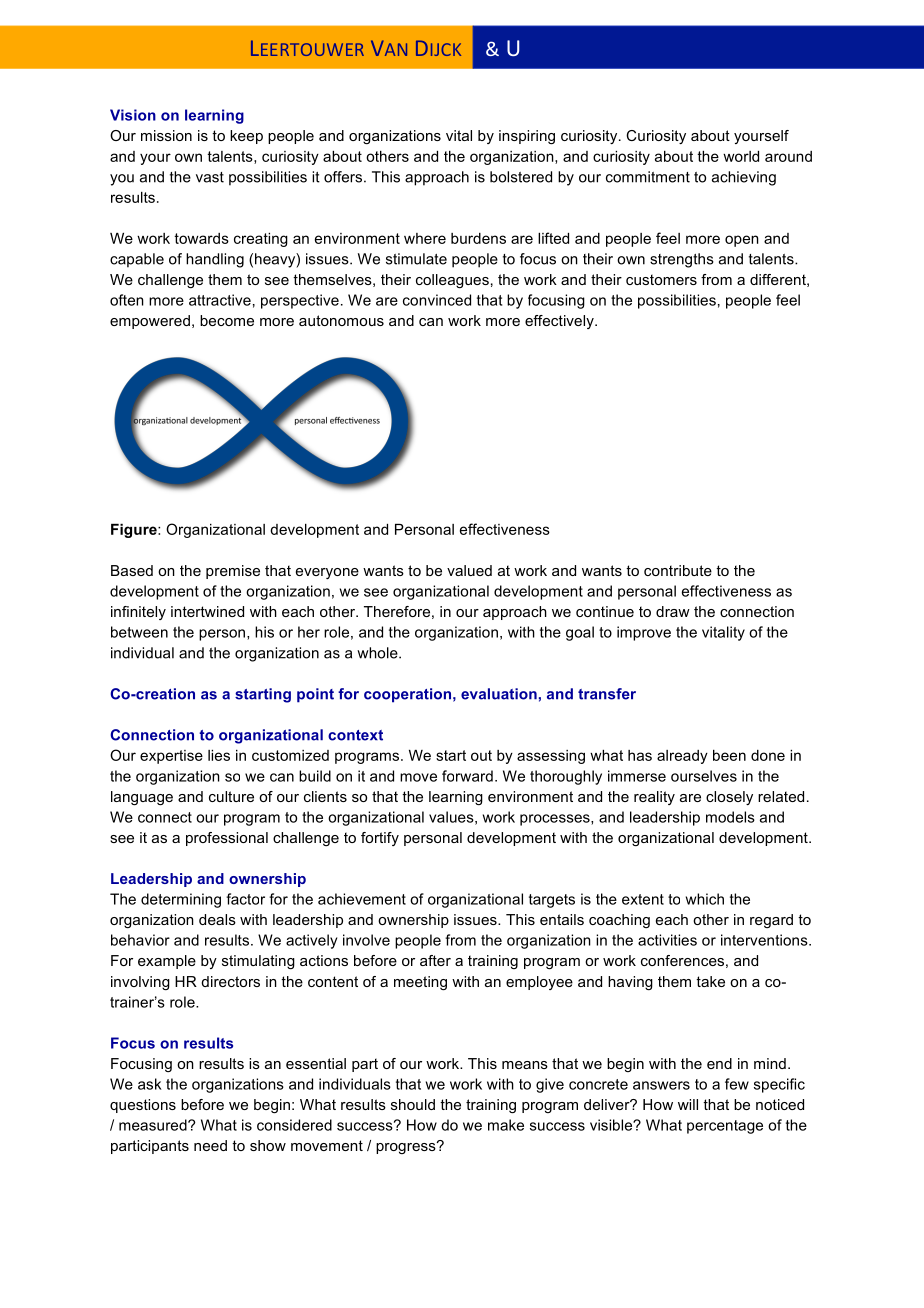 The width and height of the screenshot is (924, 1308). I want to click on culture, so click(231, 796).
